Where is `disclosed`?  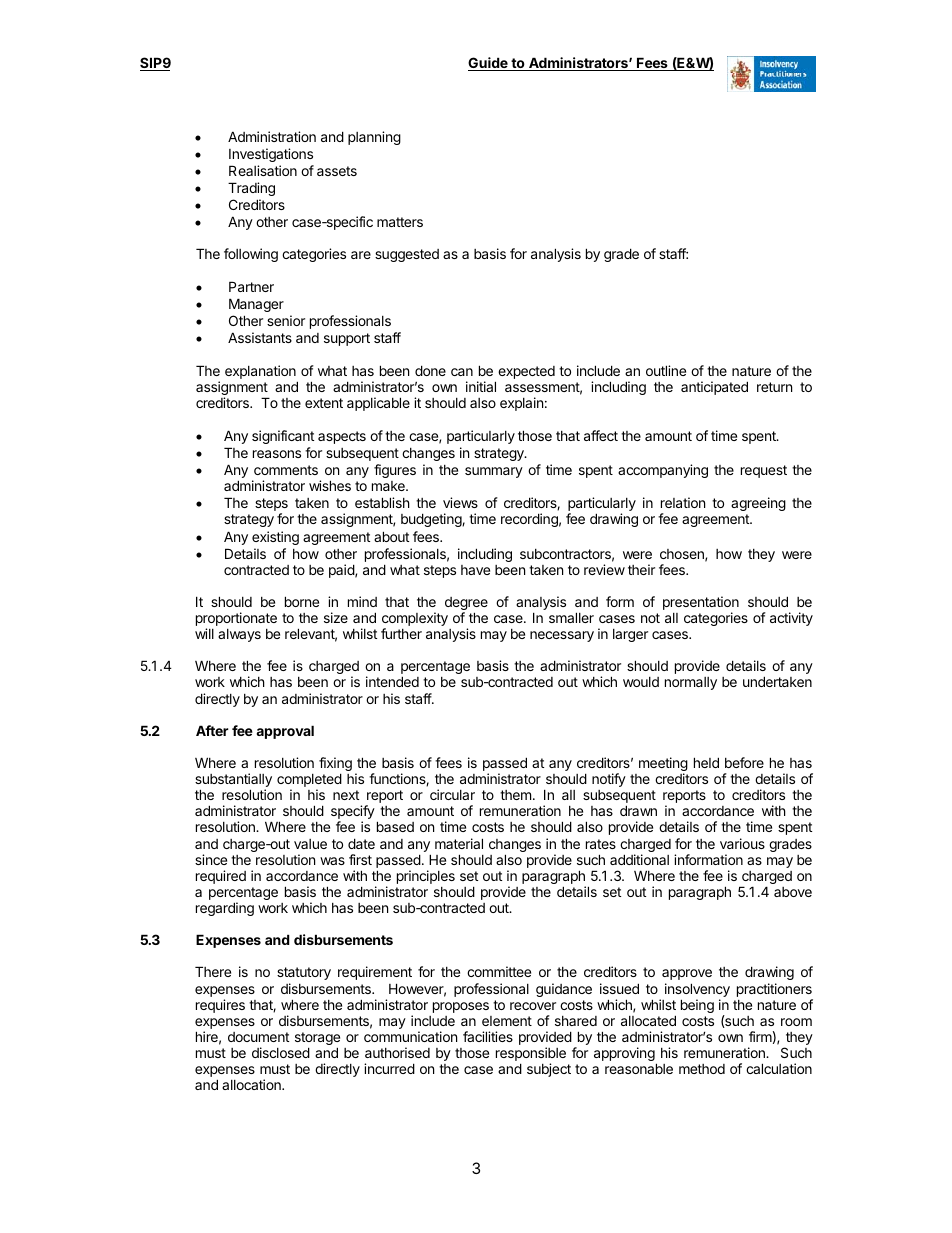
disclosed is located at coordinates (281, 1052).
